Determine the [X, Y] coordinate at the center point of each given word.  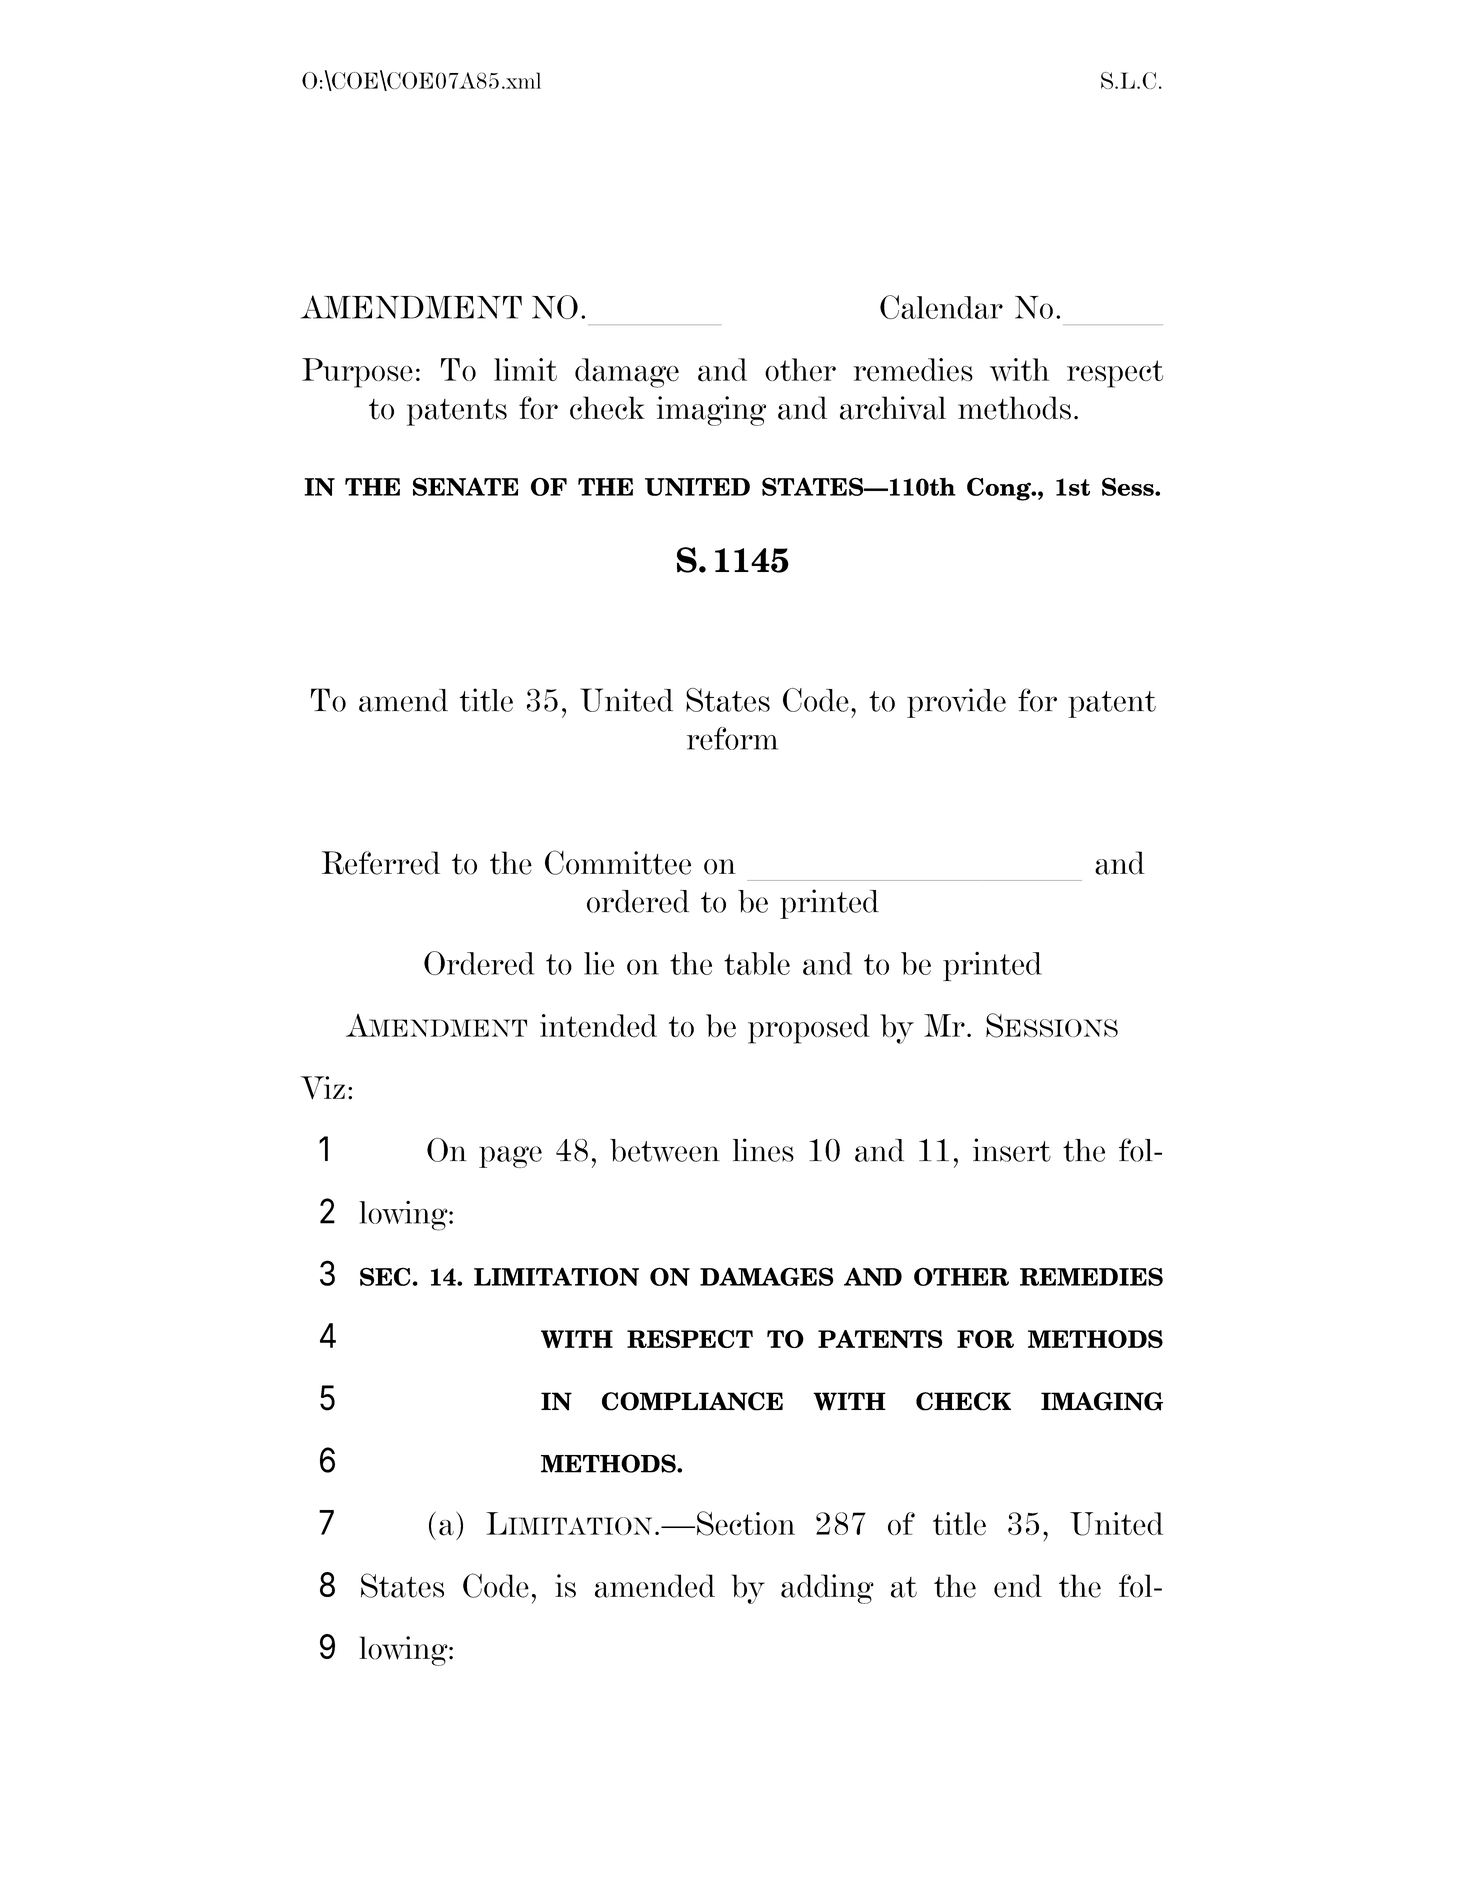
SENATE [466, 486]
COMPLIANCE [692, 1401]
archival [893, 408]
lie [599, 963]
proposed [809, 1029]
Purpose [357, 373]
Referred [381, 863]
